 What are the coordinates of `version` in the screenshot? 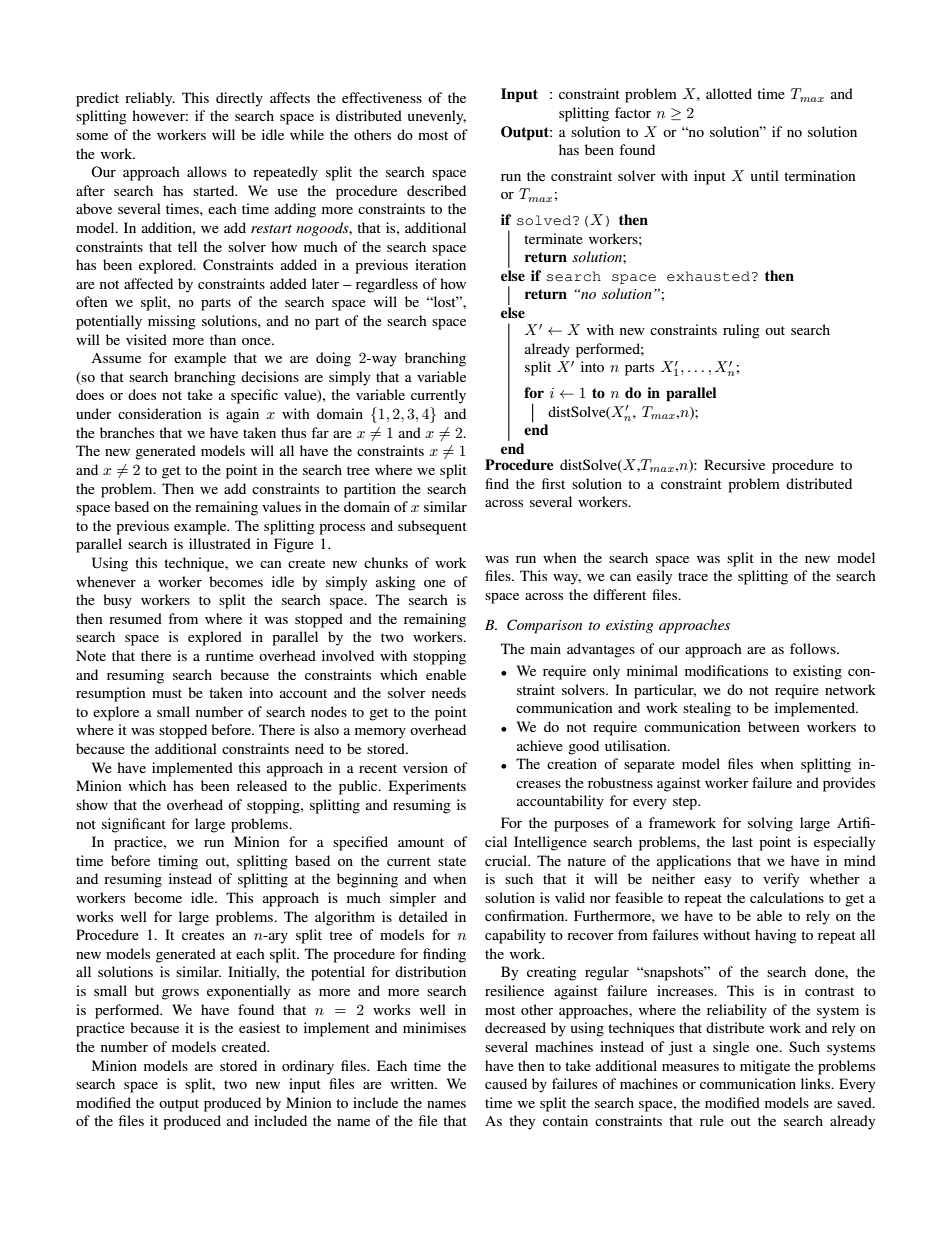 It's located at (425, 767).
